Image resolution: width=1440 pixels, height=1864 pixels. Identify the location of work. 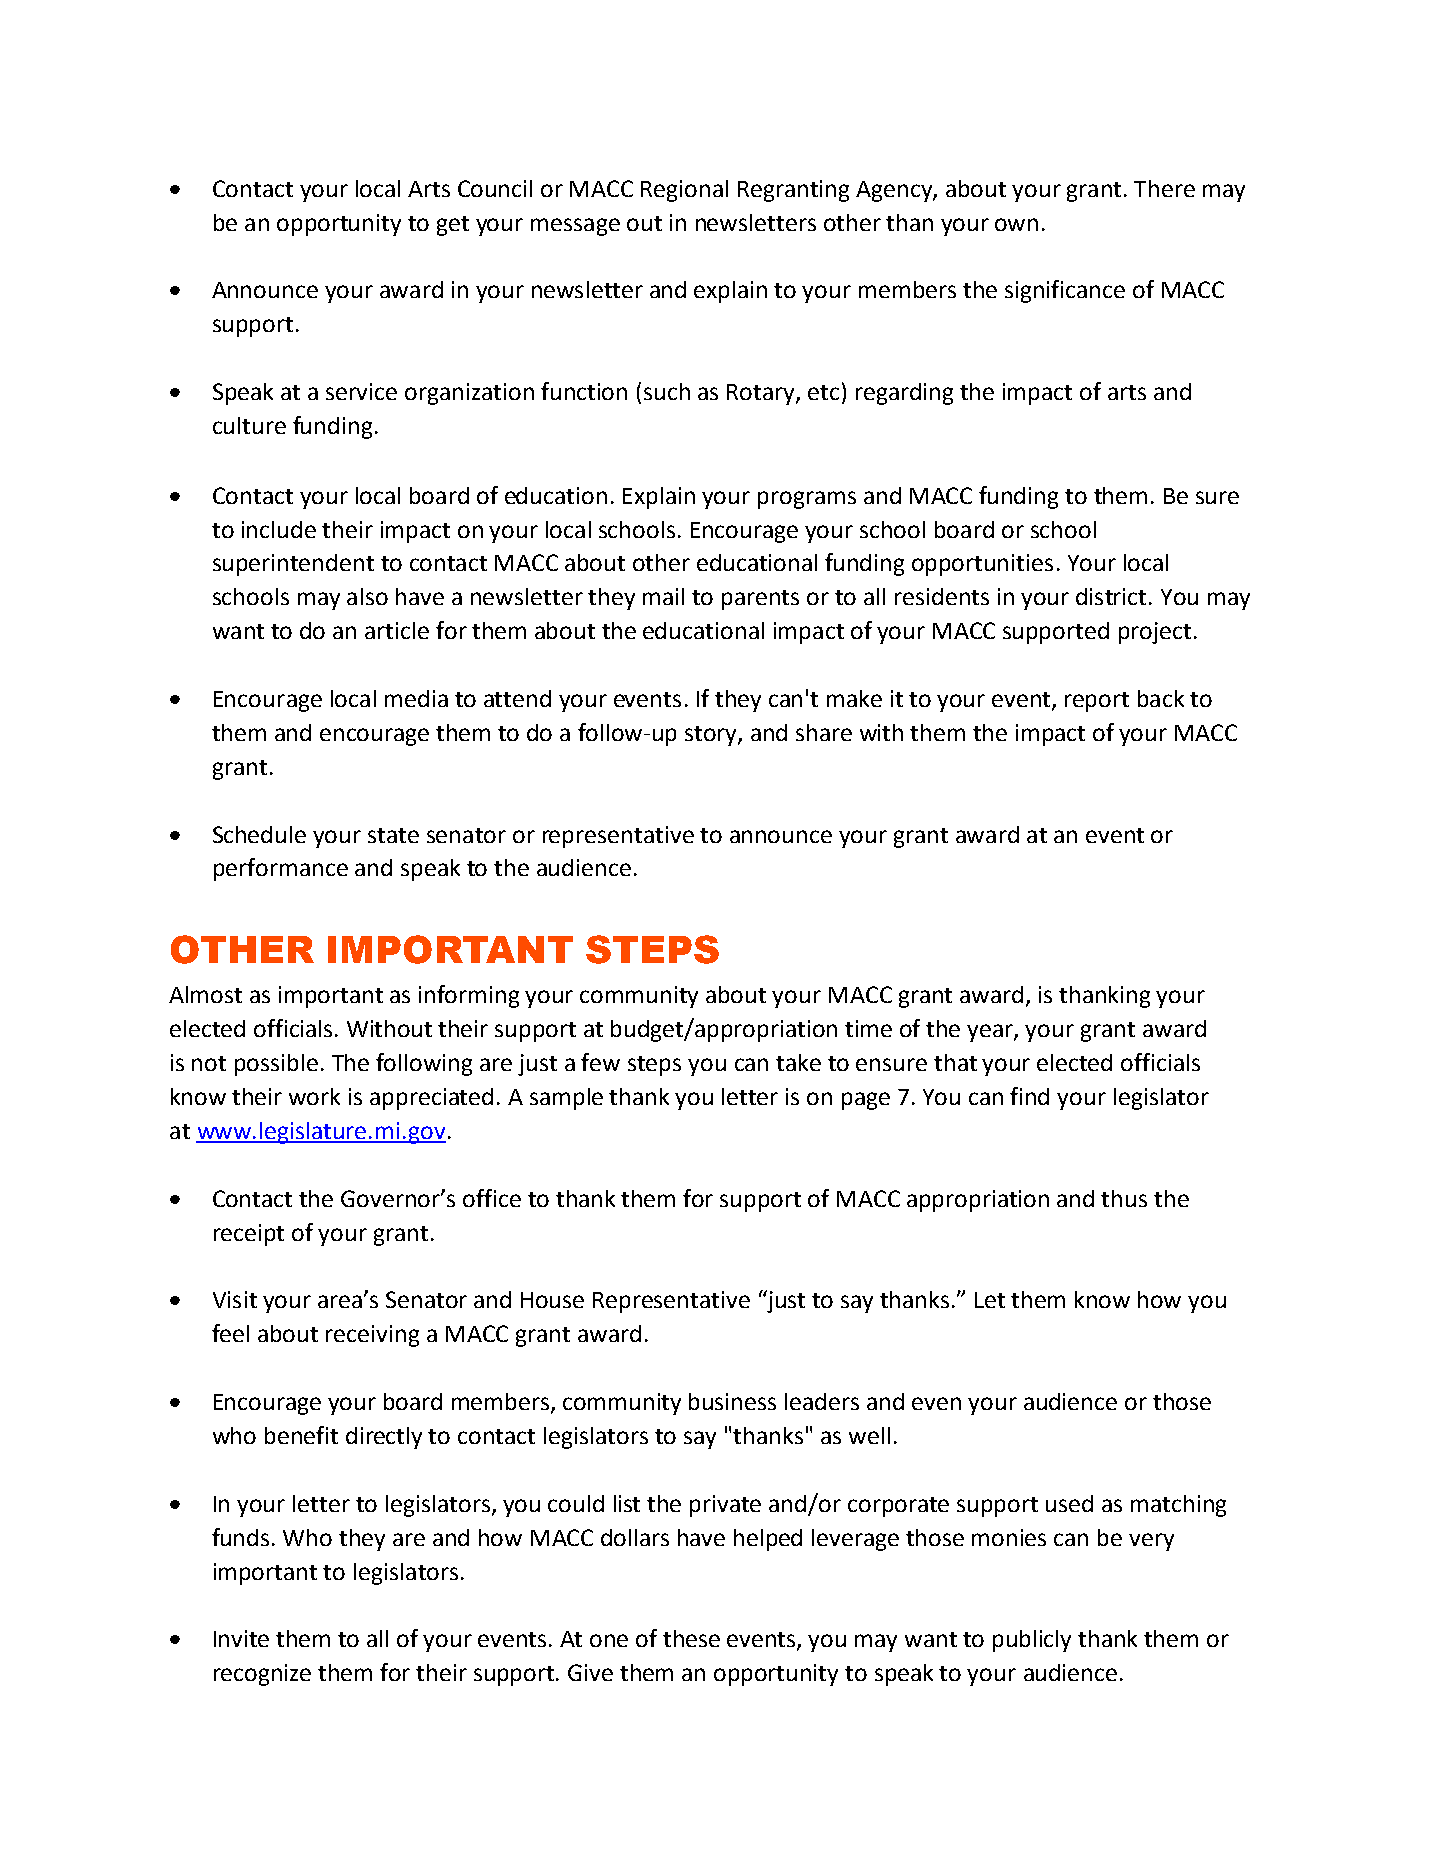
(314, 1096).
